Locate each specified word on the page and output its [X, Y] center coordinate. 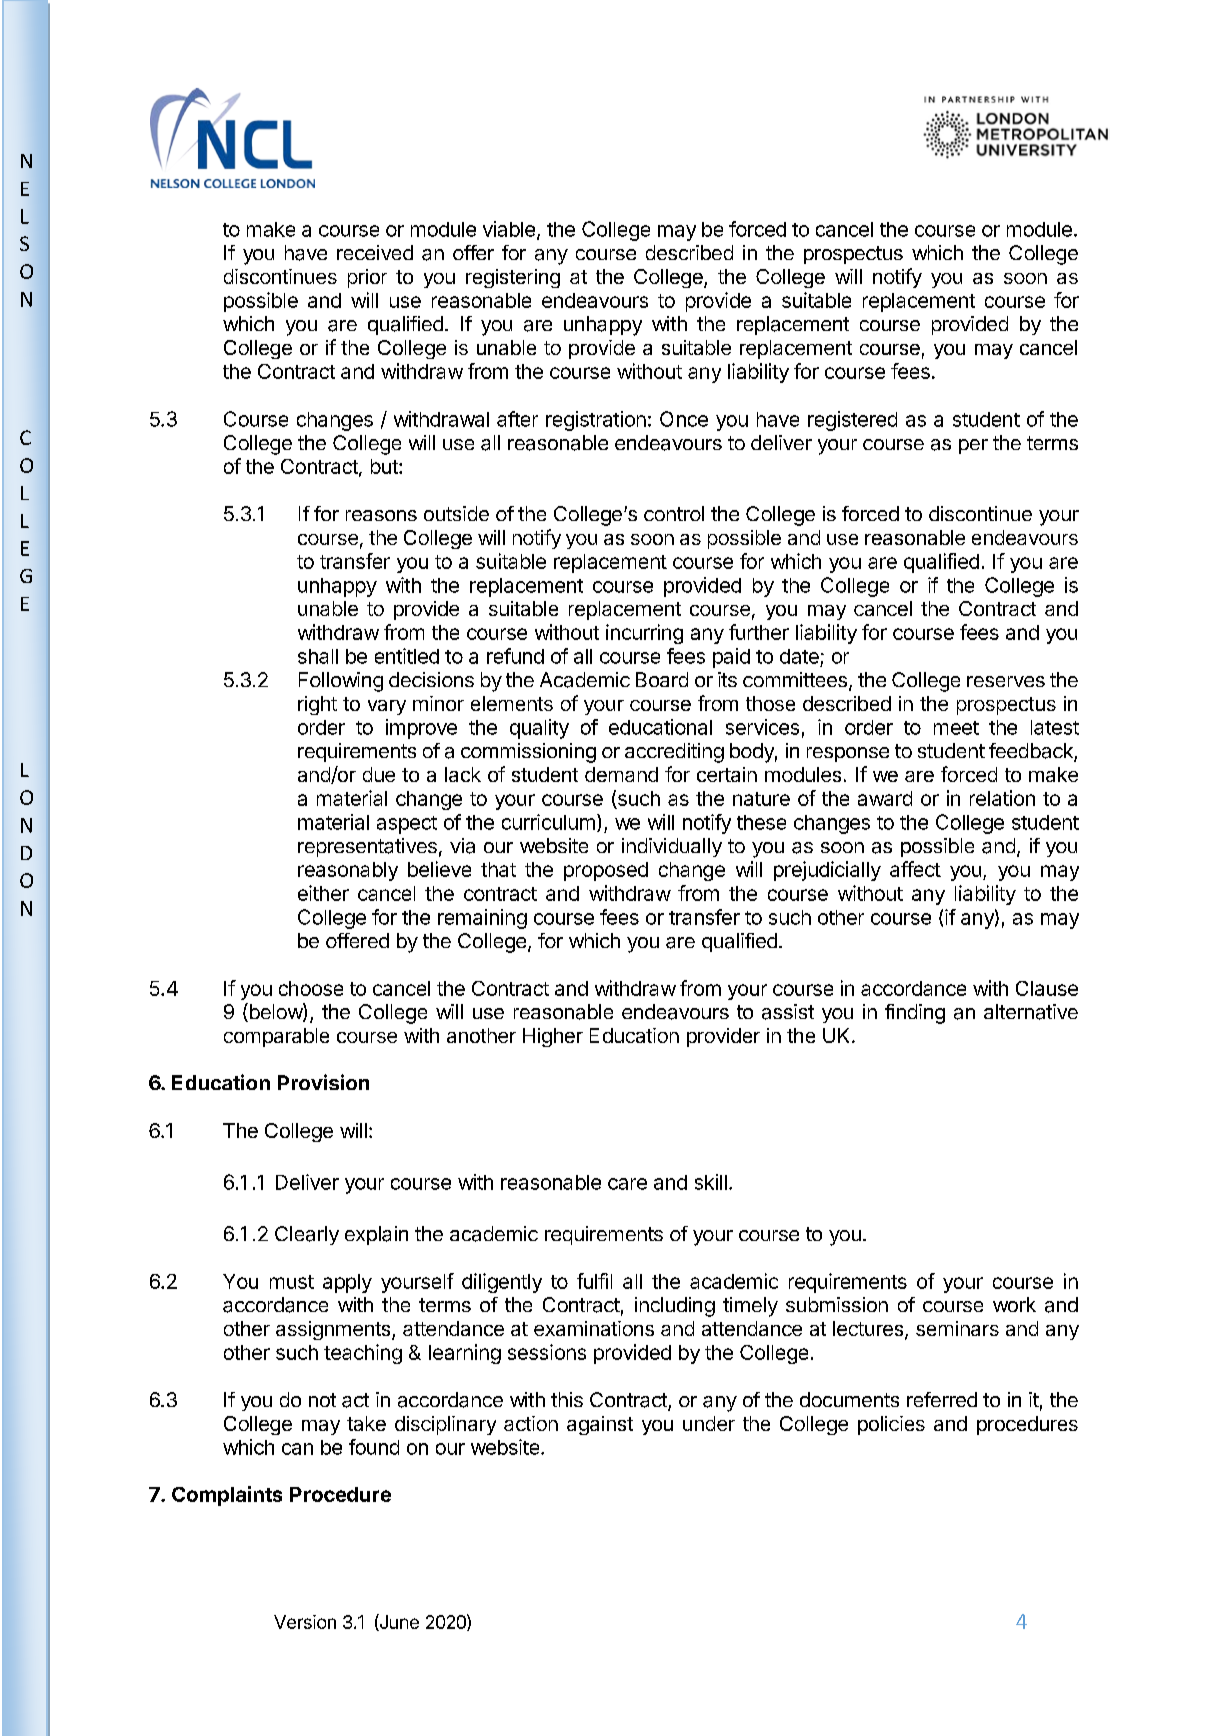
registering [513, 278]
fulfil [594, 1281]
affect [915, 869]
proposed [606, 871]
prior [367, 278]
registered [852, 421]
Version [305, 1622]
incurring [644, 634]
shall [318, 656]
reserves [1006, 681]
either [323, 893]
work [1014, 1304]
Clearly [307, 1235]
